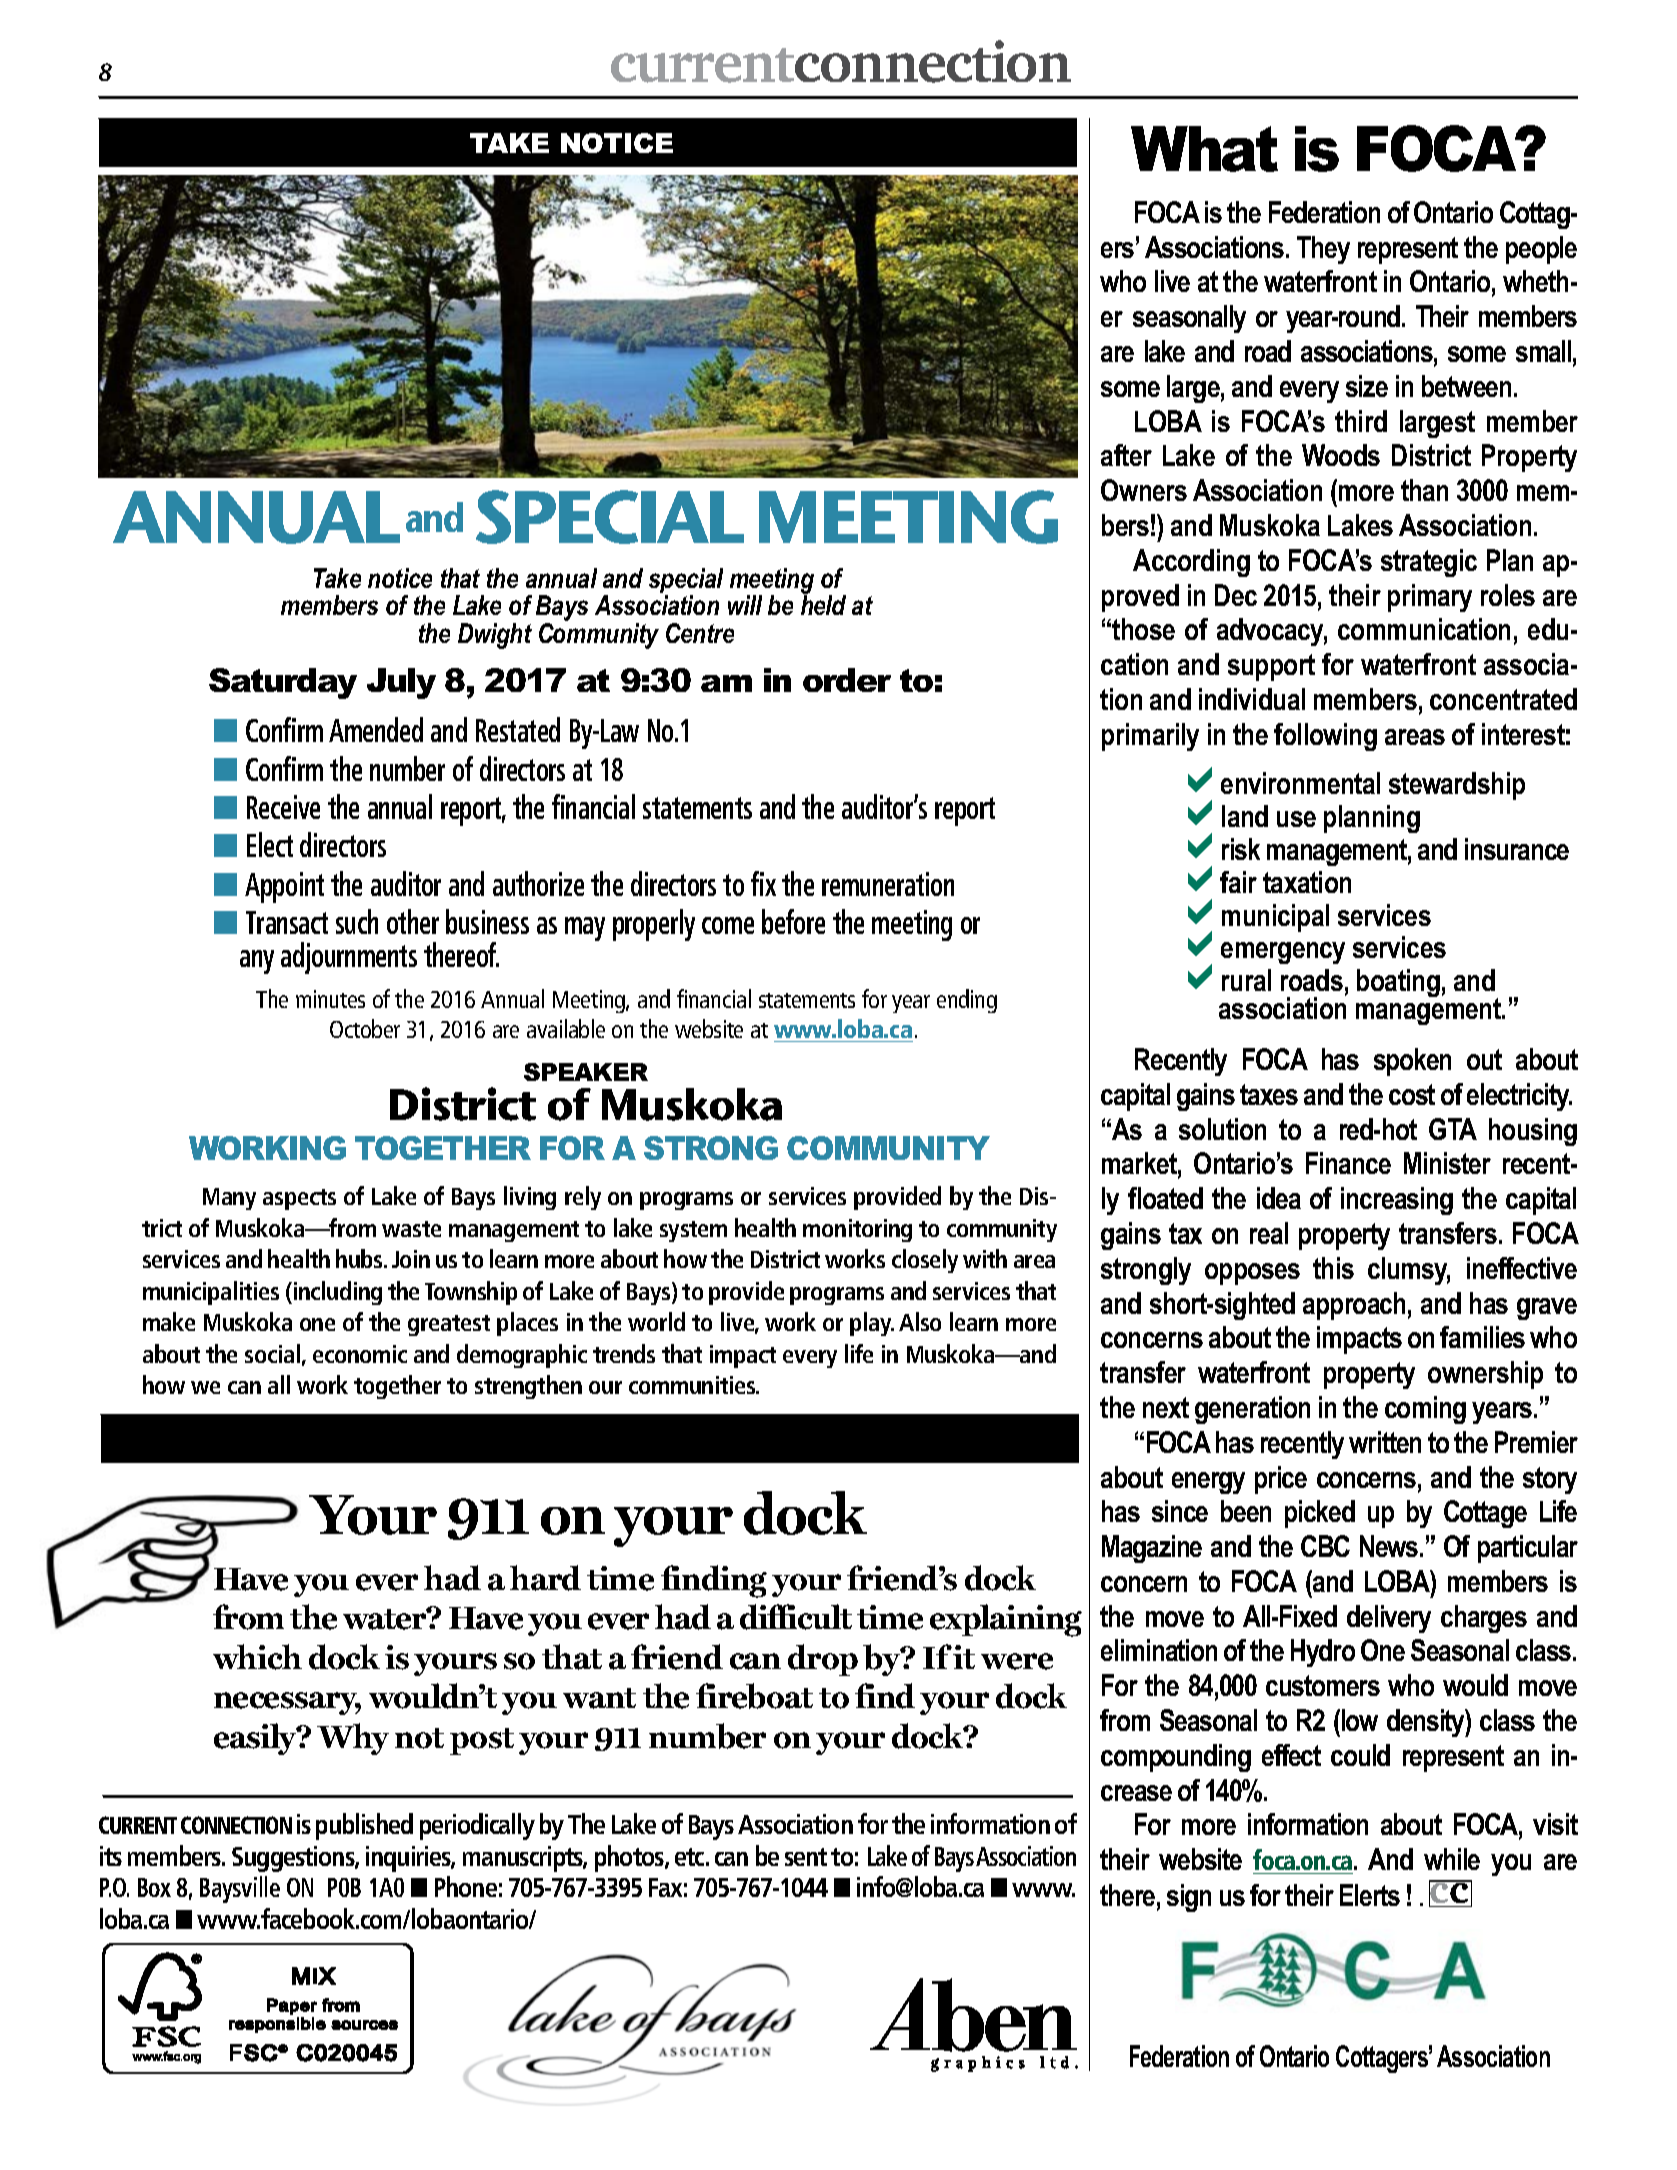  What do you see at coordinates (1452, 1859) in the screenshot?
I see `while` at bounding box center [1452, 1859].
